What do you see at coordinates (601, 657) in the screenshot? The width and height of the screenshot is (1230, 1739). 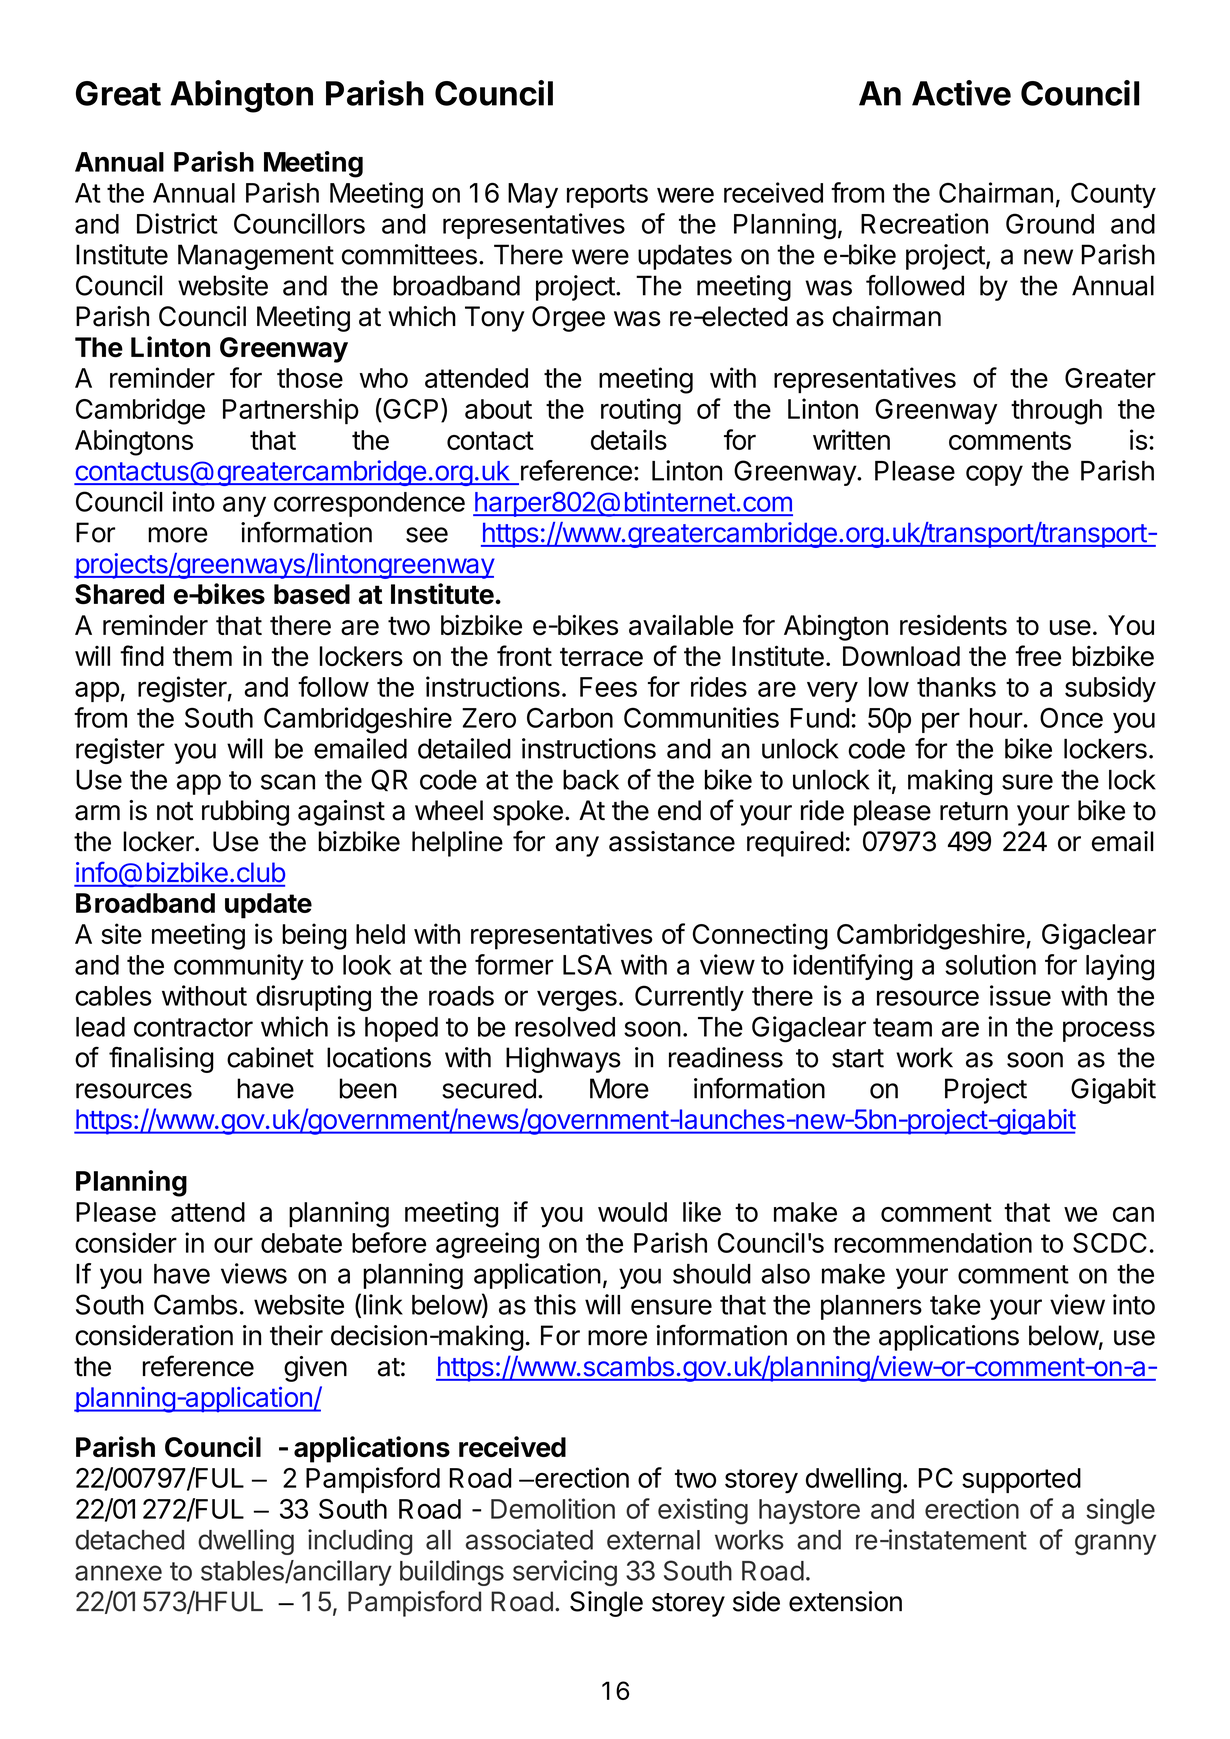 I see `terrace` at bounding box center [601, 657].
